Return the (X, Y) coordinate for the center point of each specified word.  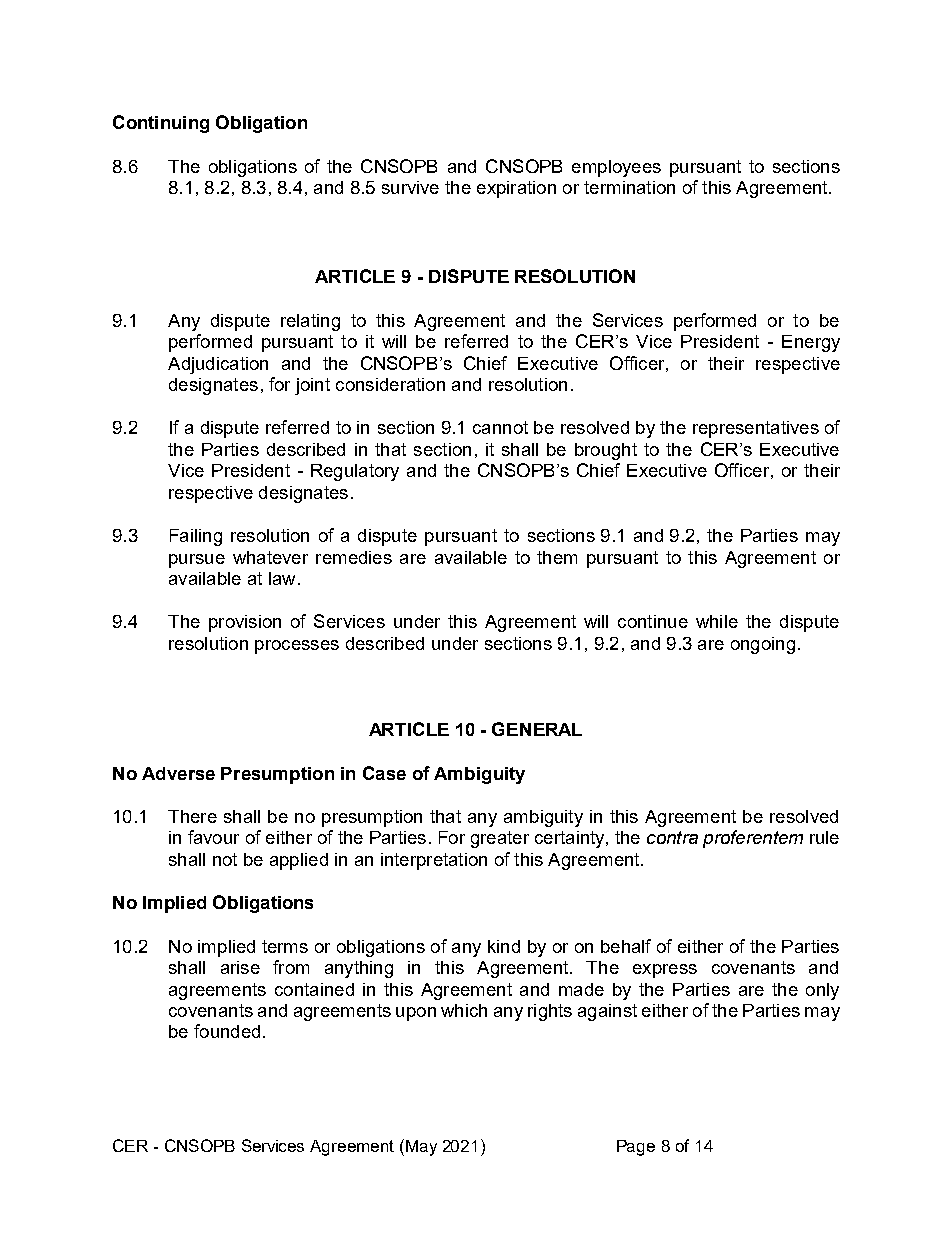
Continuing (161, 124)
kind (504, 946)
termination (629, 187)
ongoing (763, 645)
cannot (500, 427)
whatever (270, 557)
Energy (811, 343)
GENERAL (537, 729)
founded (227, 1031)
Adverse (178, 773)
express (665, 971)
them (557, 557)
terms (285, 946)
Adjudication (218, 365)
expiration (516, 189)
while (717, 621)
